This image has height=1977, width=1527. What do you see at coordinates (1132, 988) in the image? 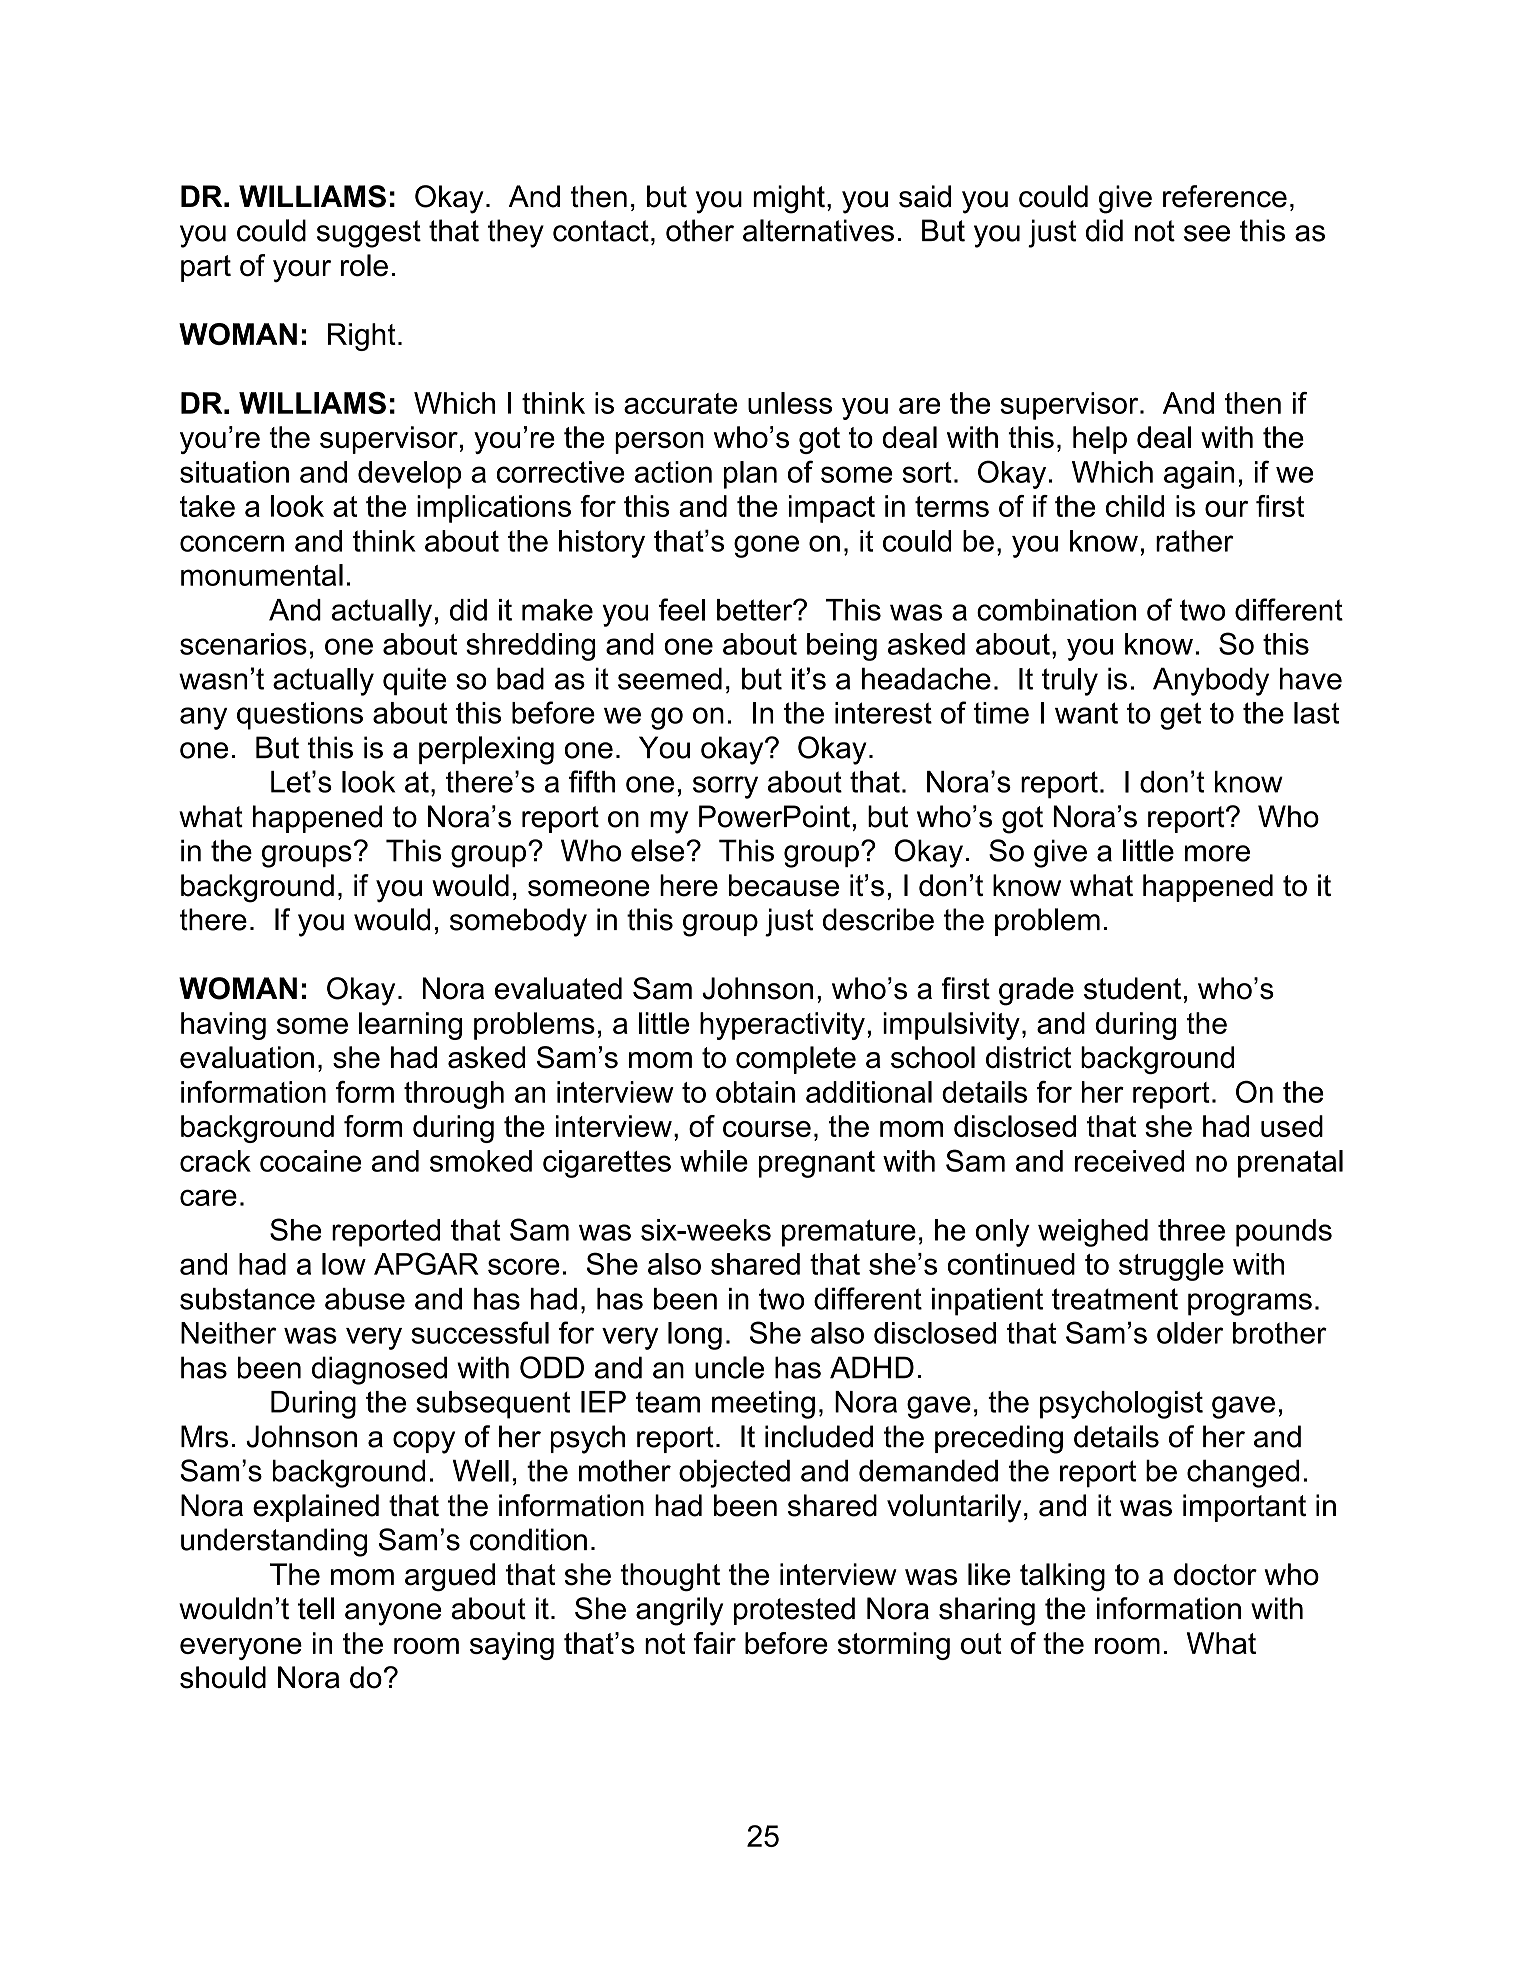
I see `student` at bounding box center [1132, 988].
